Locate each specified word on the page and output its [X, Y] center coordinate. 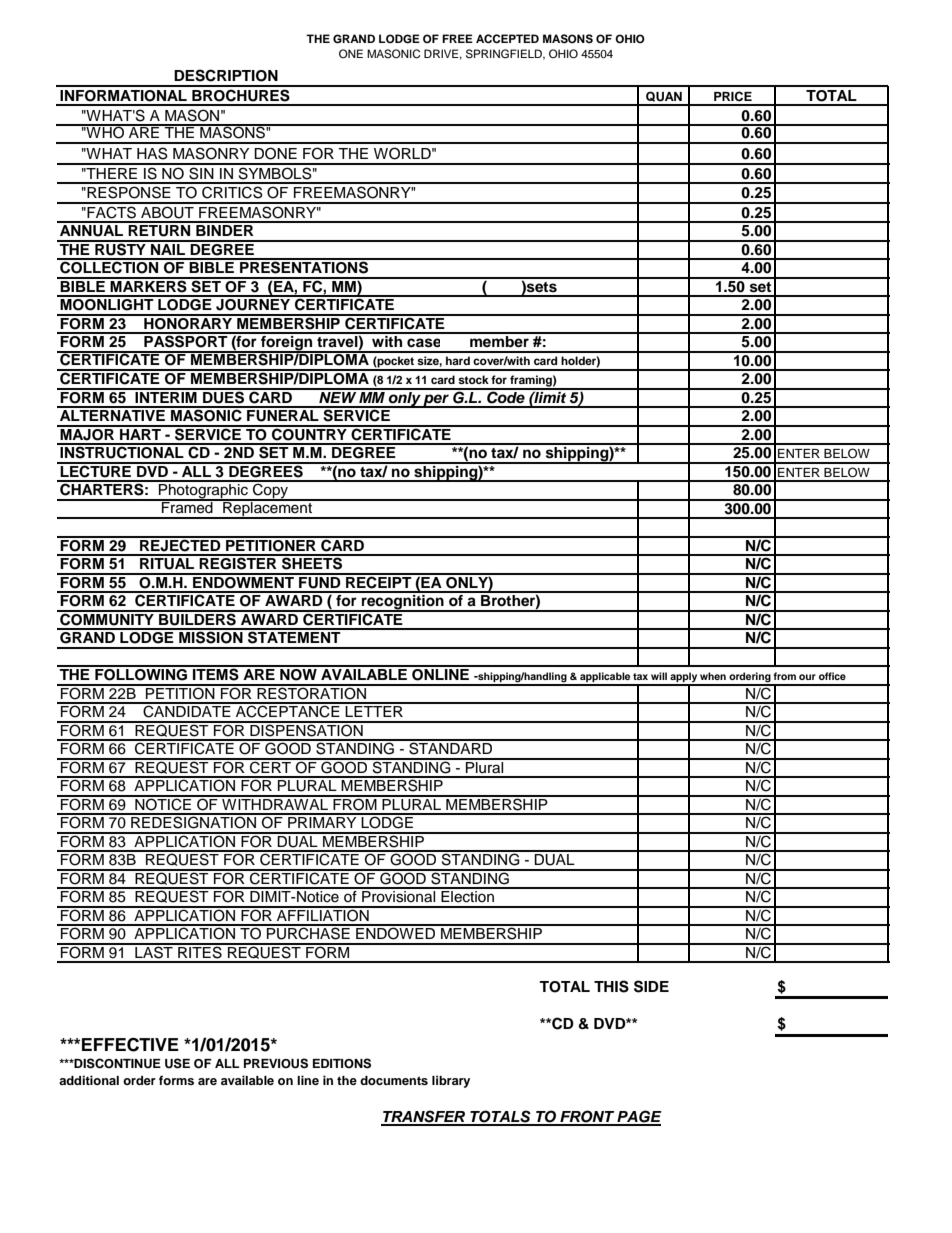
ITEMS [216, 673]
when [713, 676]
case [423, 343]
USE [177, 1063]
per [436, 401]
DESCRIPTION [226, 75]
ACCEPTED [507, 39]
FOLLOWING [141, 673]
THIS [611, 986]
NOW [298, 673]
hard [458, 360]
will [659, 676]
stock [473, 379]
